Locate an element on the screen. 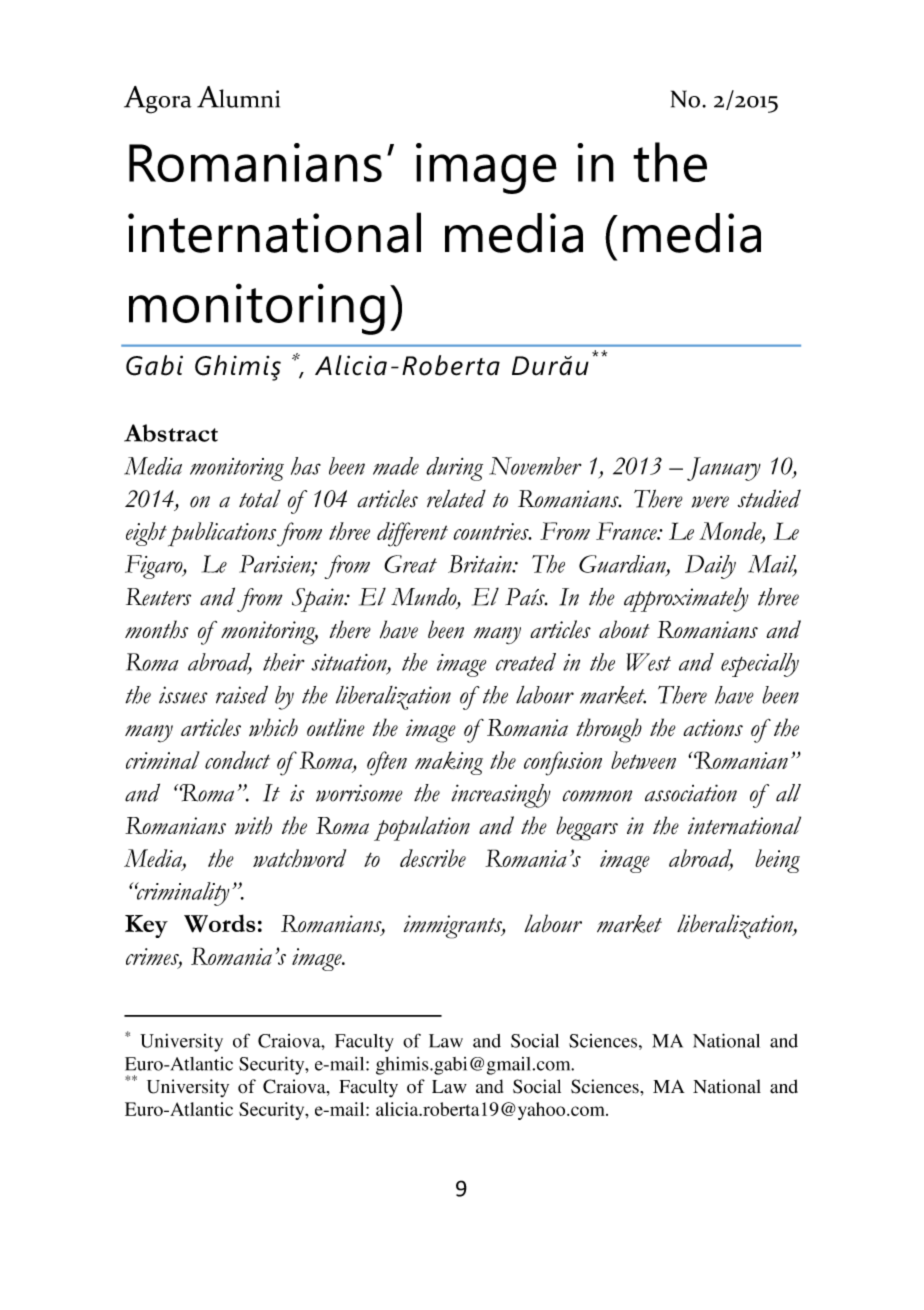 The height and width of the screenshot is (1310, 924). immigrants is located at coordinates (454, 927).
